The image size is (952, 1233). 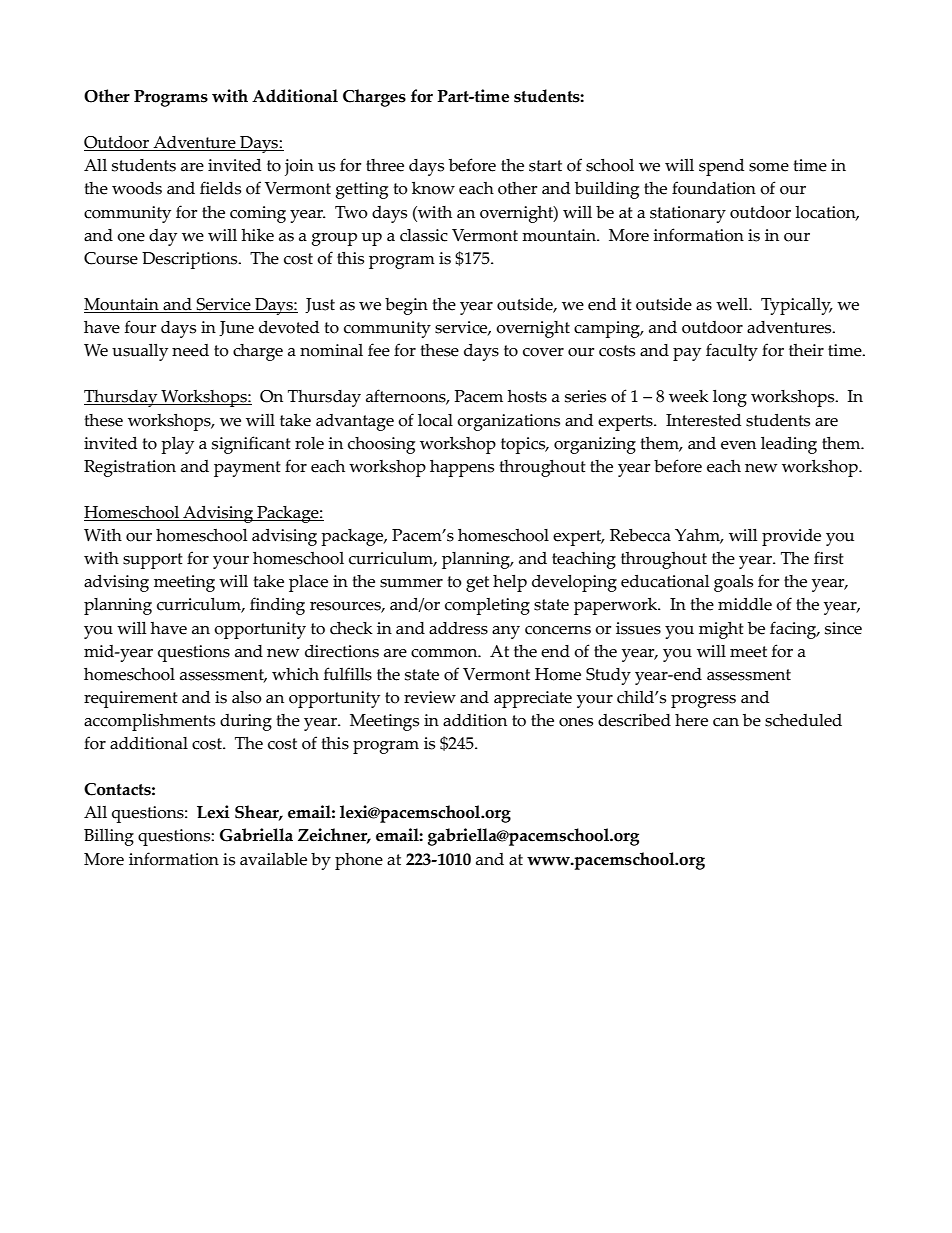 I want to click on payment, so click(x=247, y=469).
